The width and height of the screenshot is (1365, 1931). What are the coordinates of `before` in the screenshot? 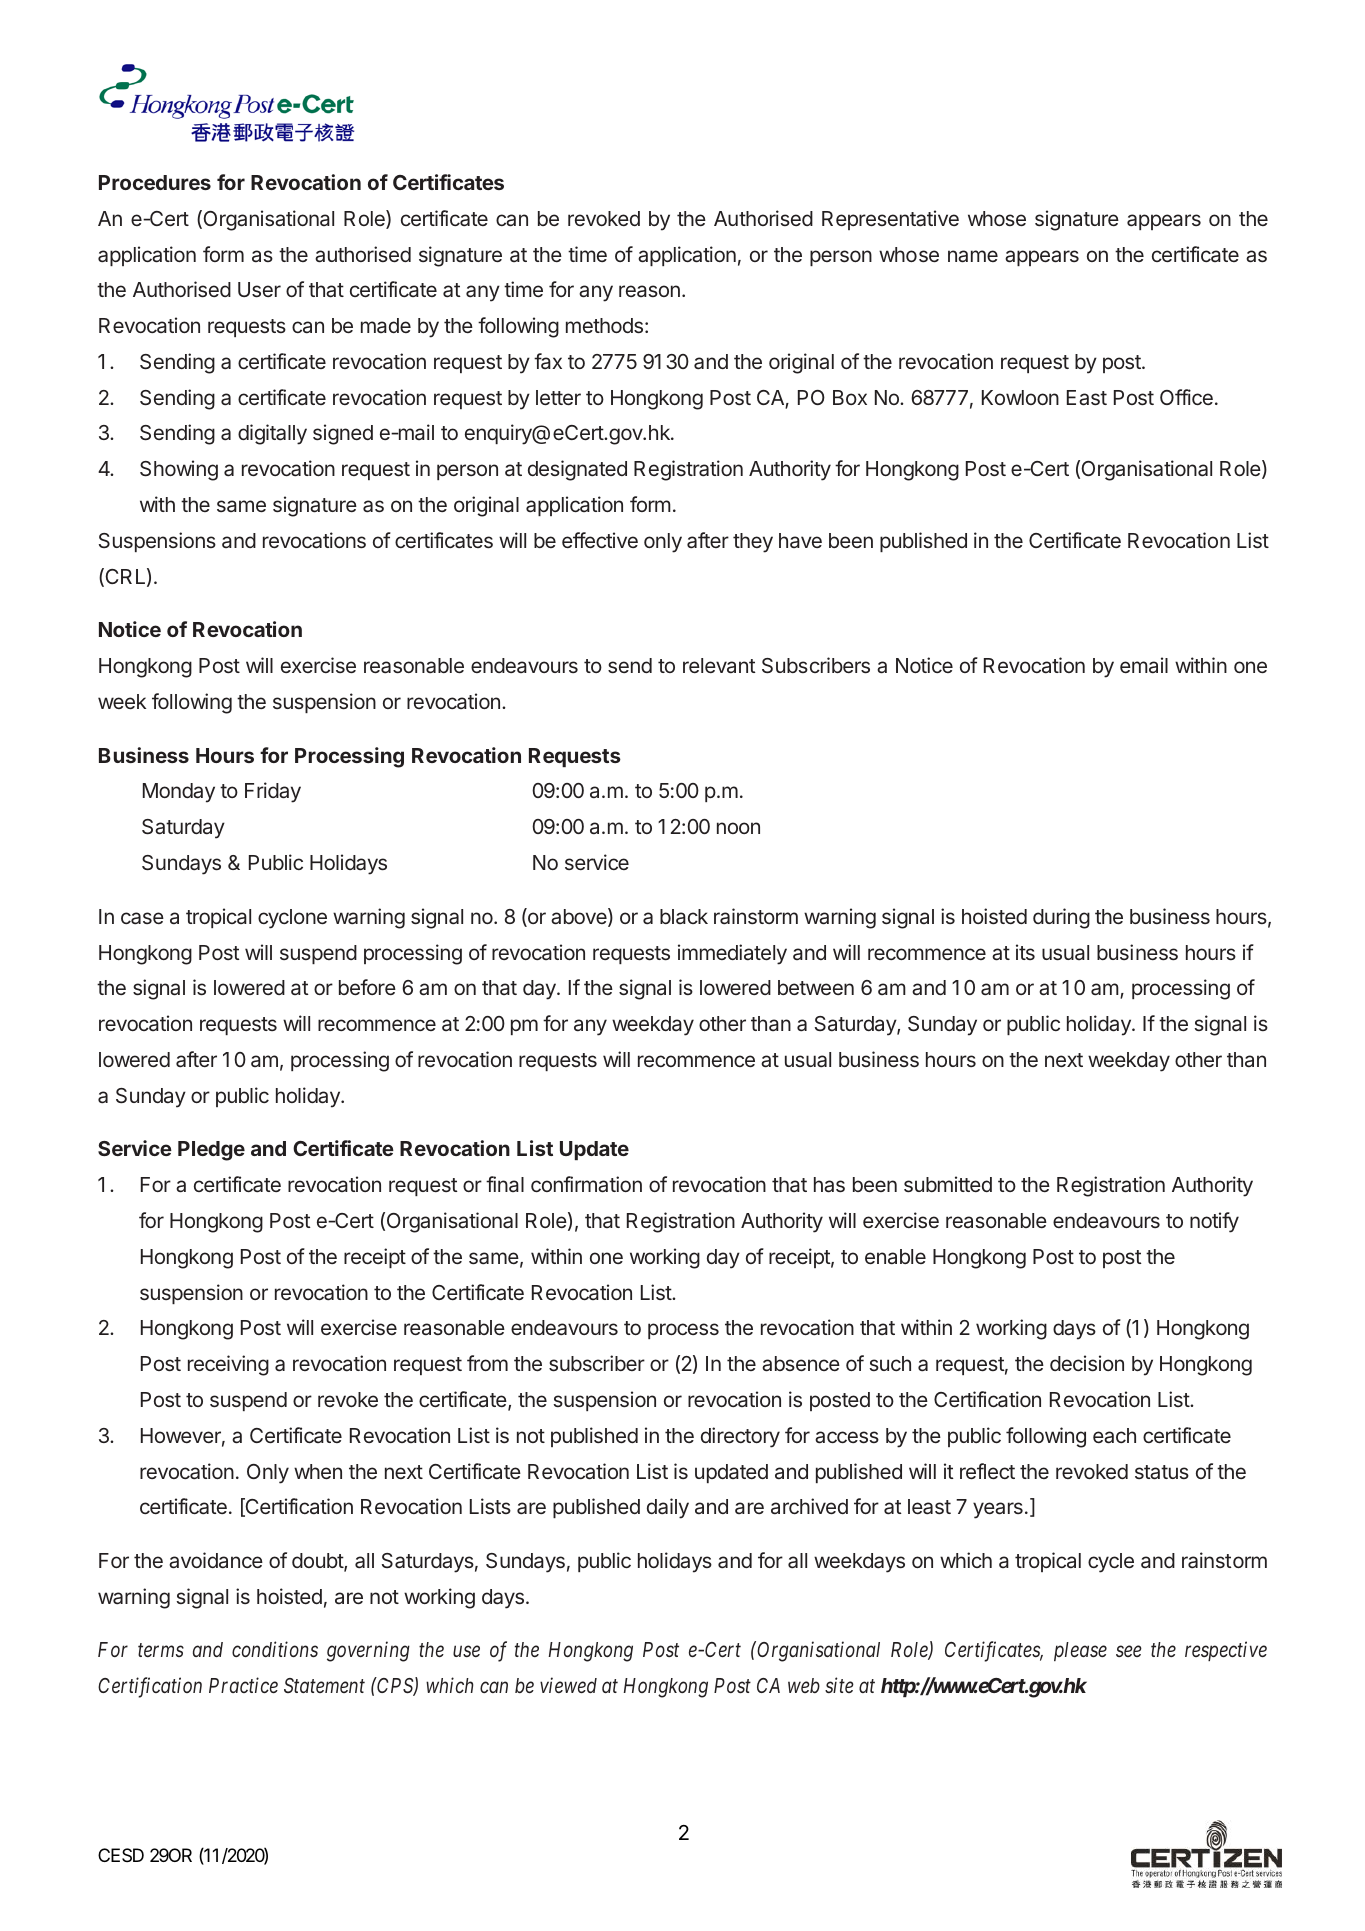 It's located at (367, 987).
